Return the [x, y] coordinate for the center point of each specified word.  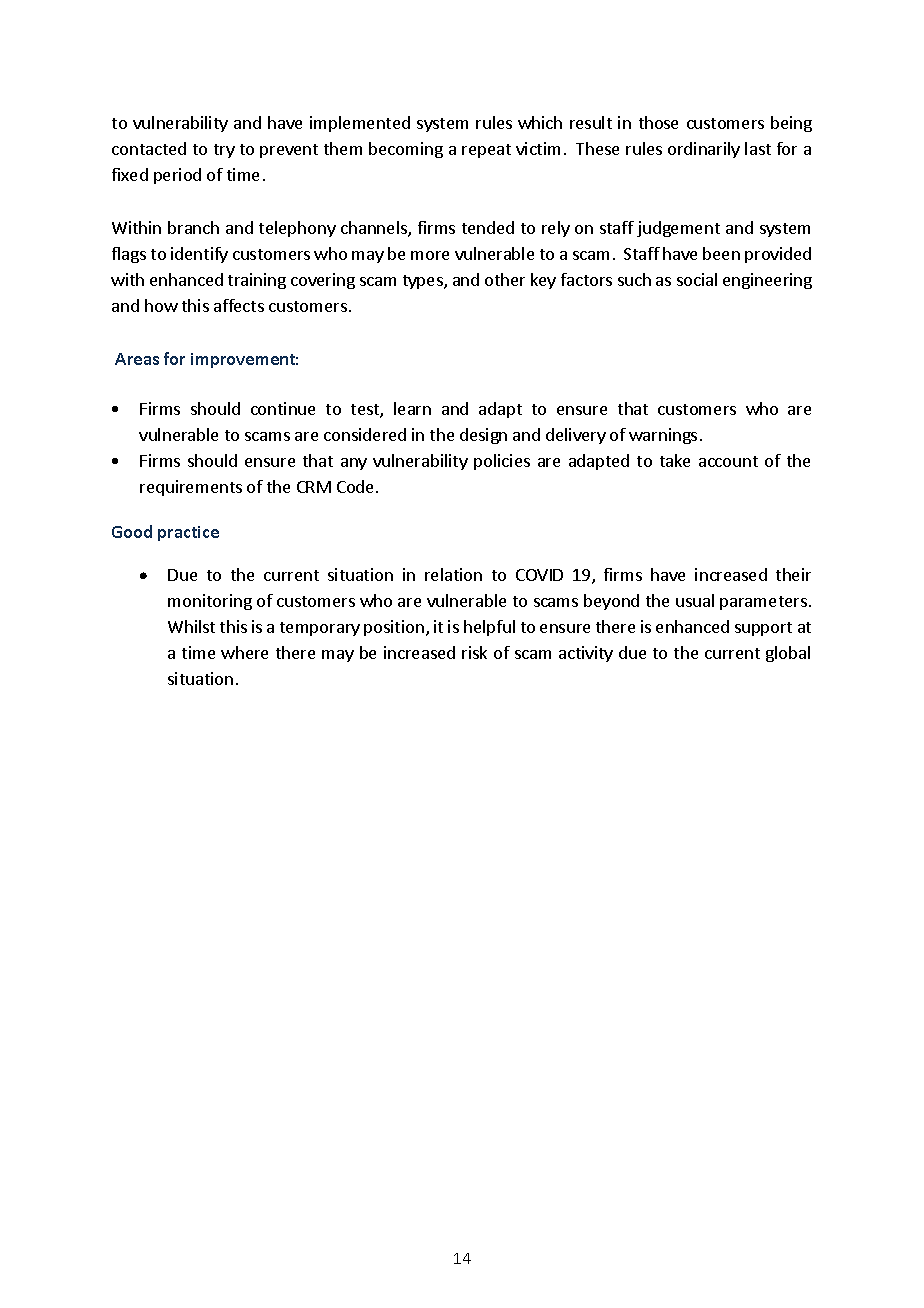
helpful [489, 628]
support [763, 629]
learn [412, 408]
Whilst [191, 626]
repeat [486, 151]
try [224, 151]
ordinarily [704, 150]
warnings [663, 436]
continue [283, 408]
